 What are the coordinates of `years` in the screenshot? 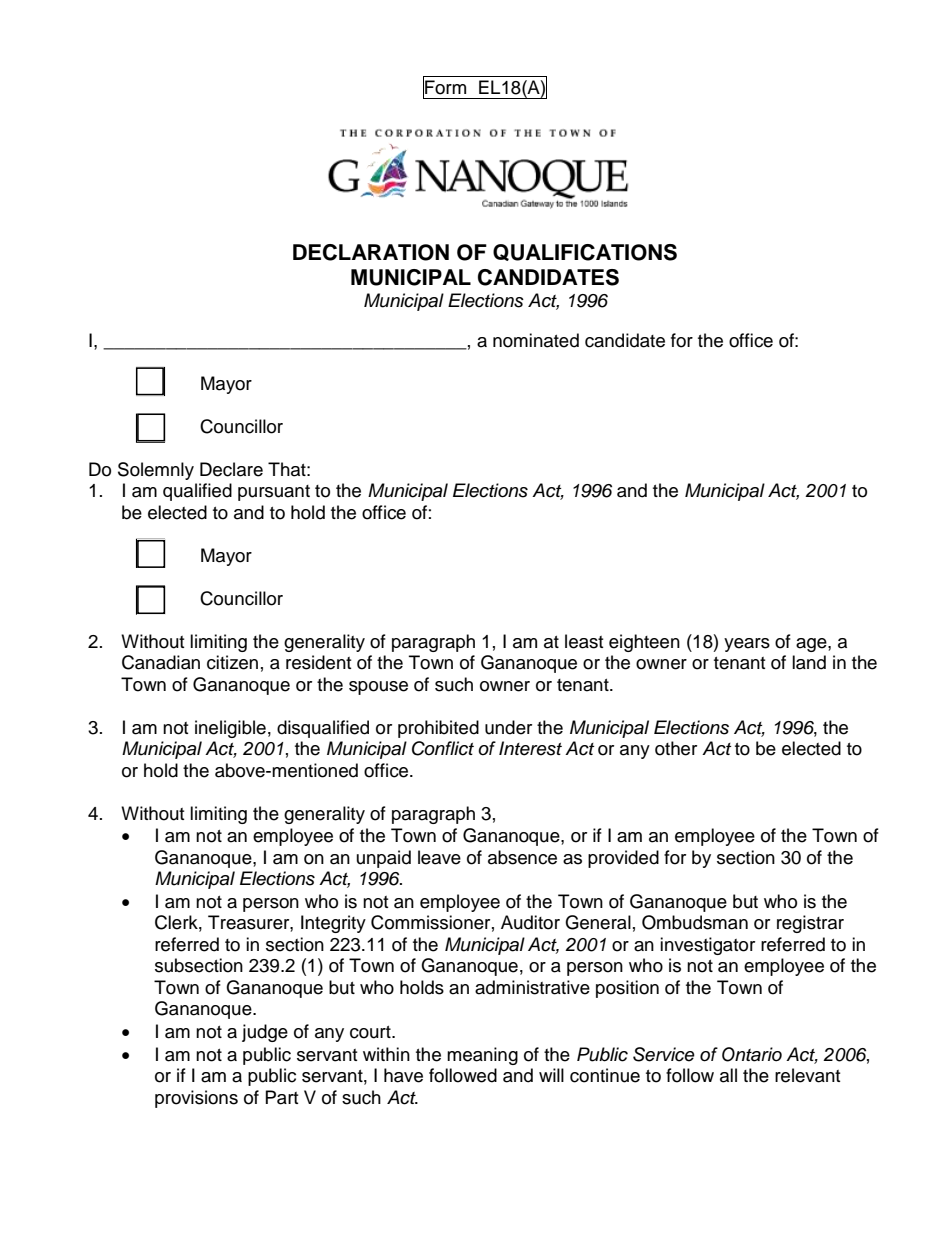 It's located at (747, 645).
